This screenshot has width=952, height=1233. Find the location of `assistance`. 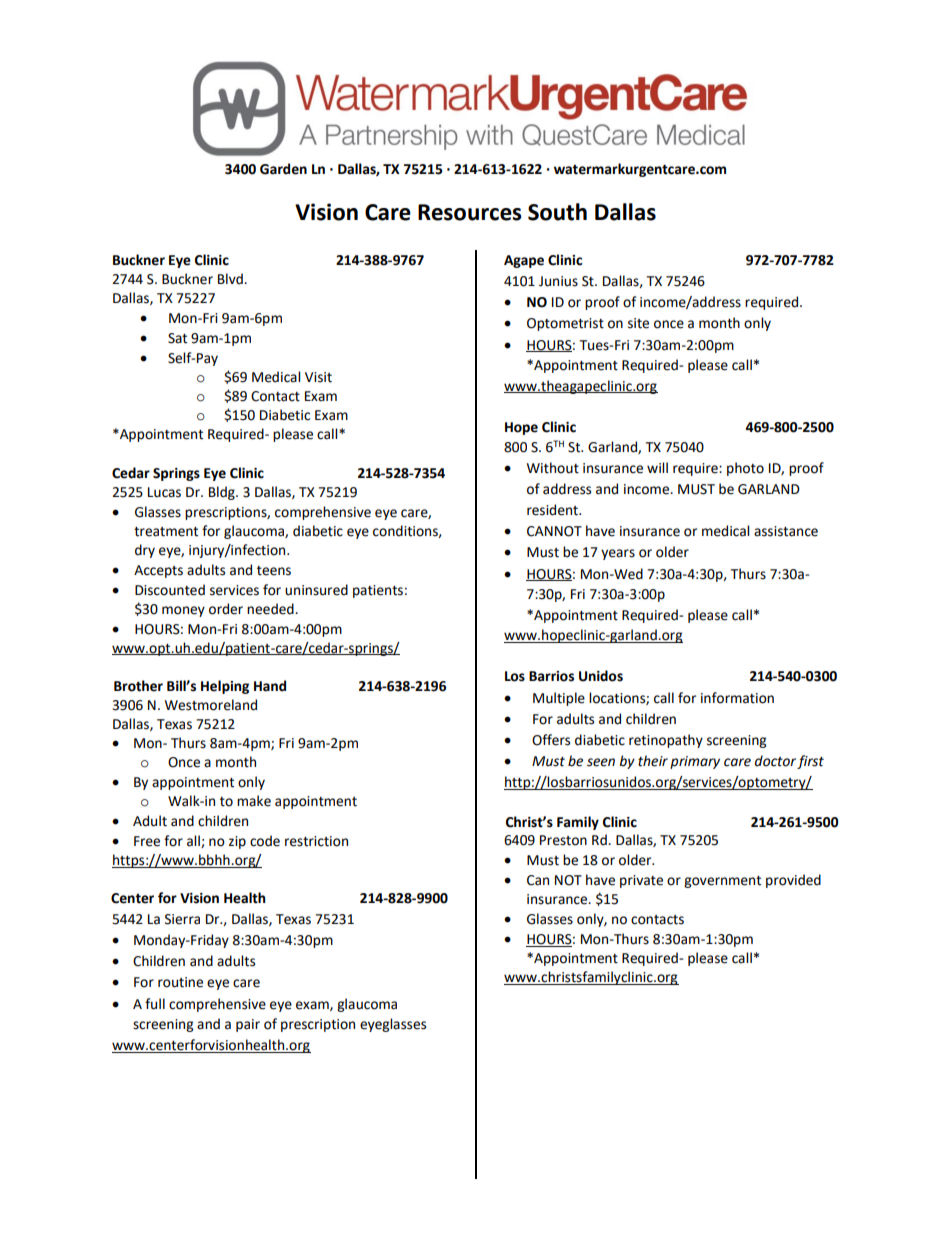

assistance is located at coordinates (786, 531).
